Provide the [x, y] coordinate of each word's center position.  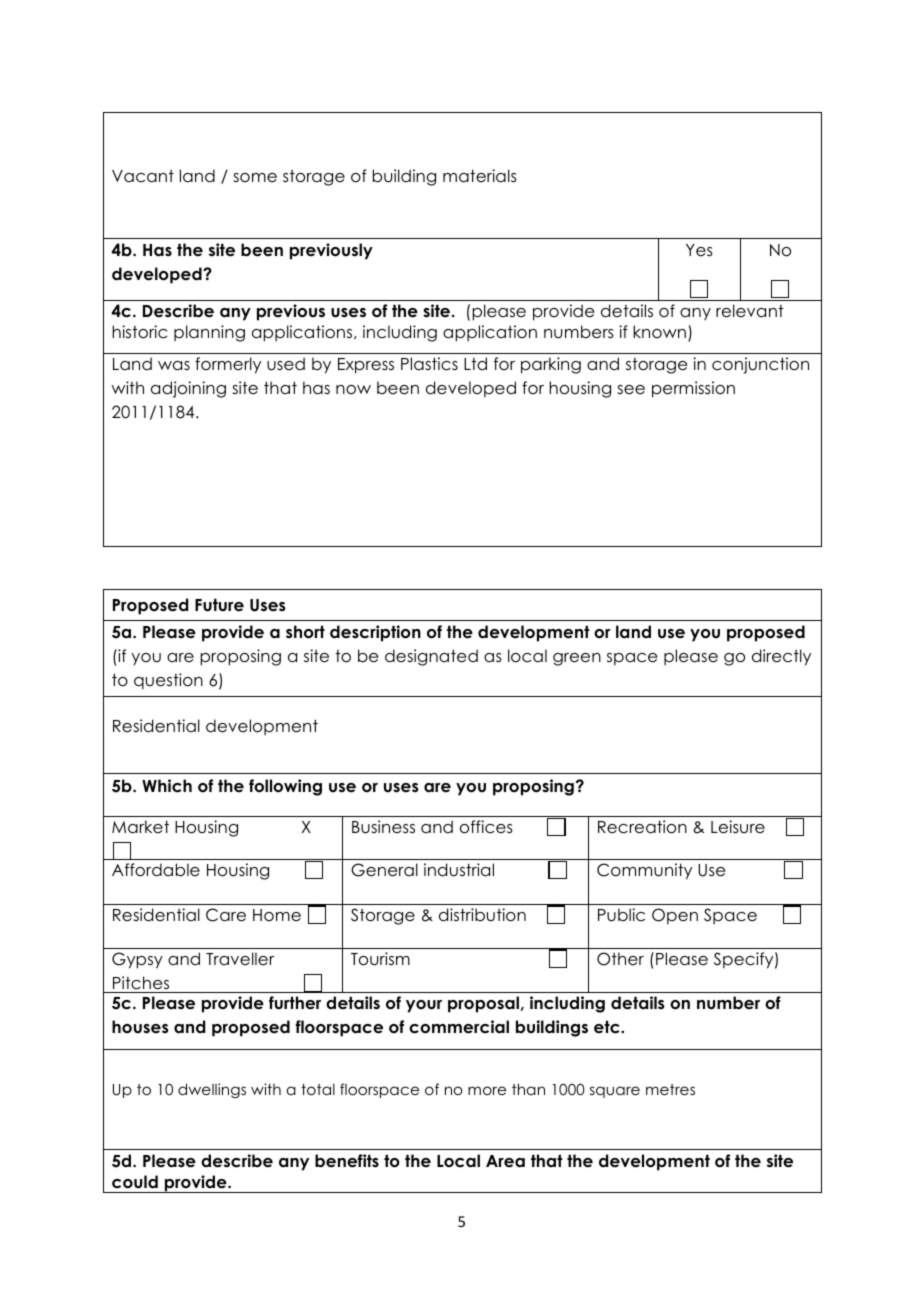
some [255, 178]
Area [505, 1161]
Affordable [156, 870]
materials [480, 176]
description [375, 633]
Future [219, 605]
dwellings [212, 1090]
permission [693, 389]
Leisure [738, 827]
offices [486, 827]
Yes [699, 250]
